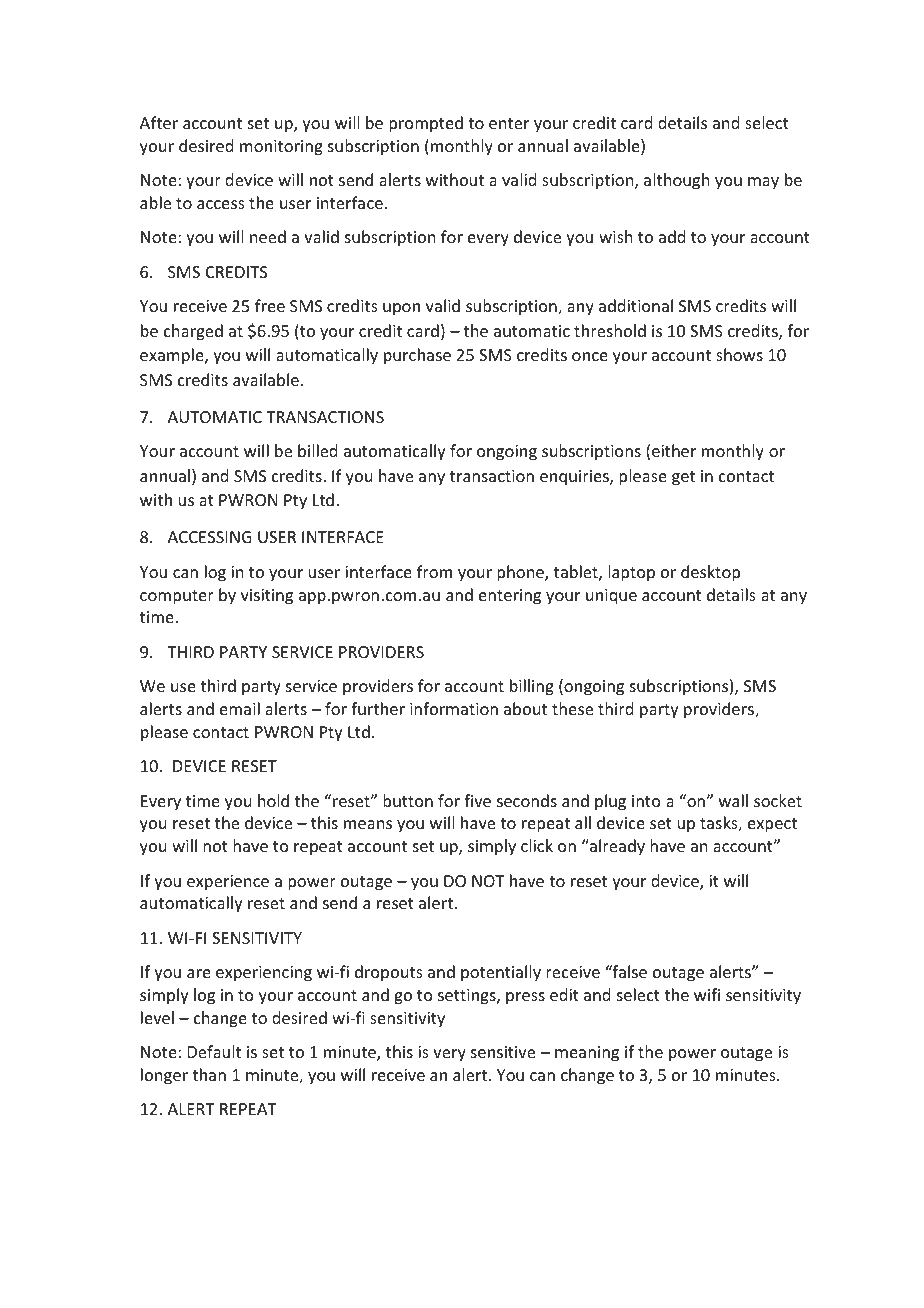  What do you see at coordinates (214, 1051) in the screenshot?
I see `Default` at bounding box center [214, 1051].
